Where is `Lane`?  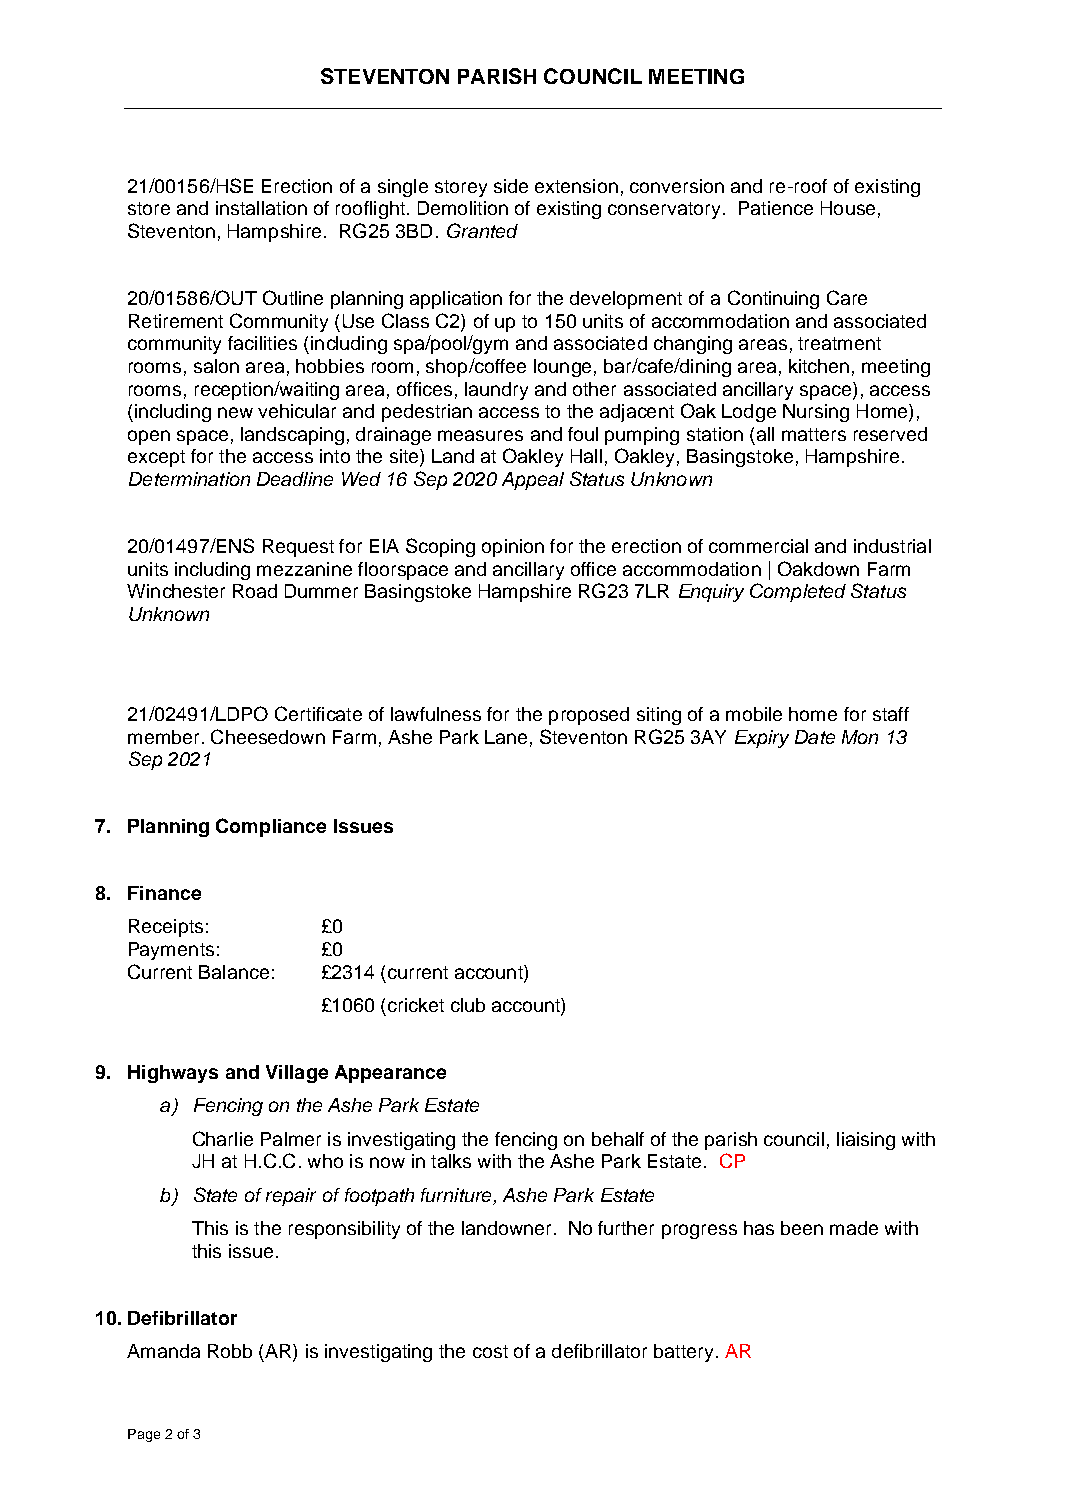 Lane is located at coordinates (506, 737).
